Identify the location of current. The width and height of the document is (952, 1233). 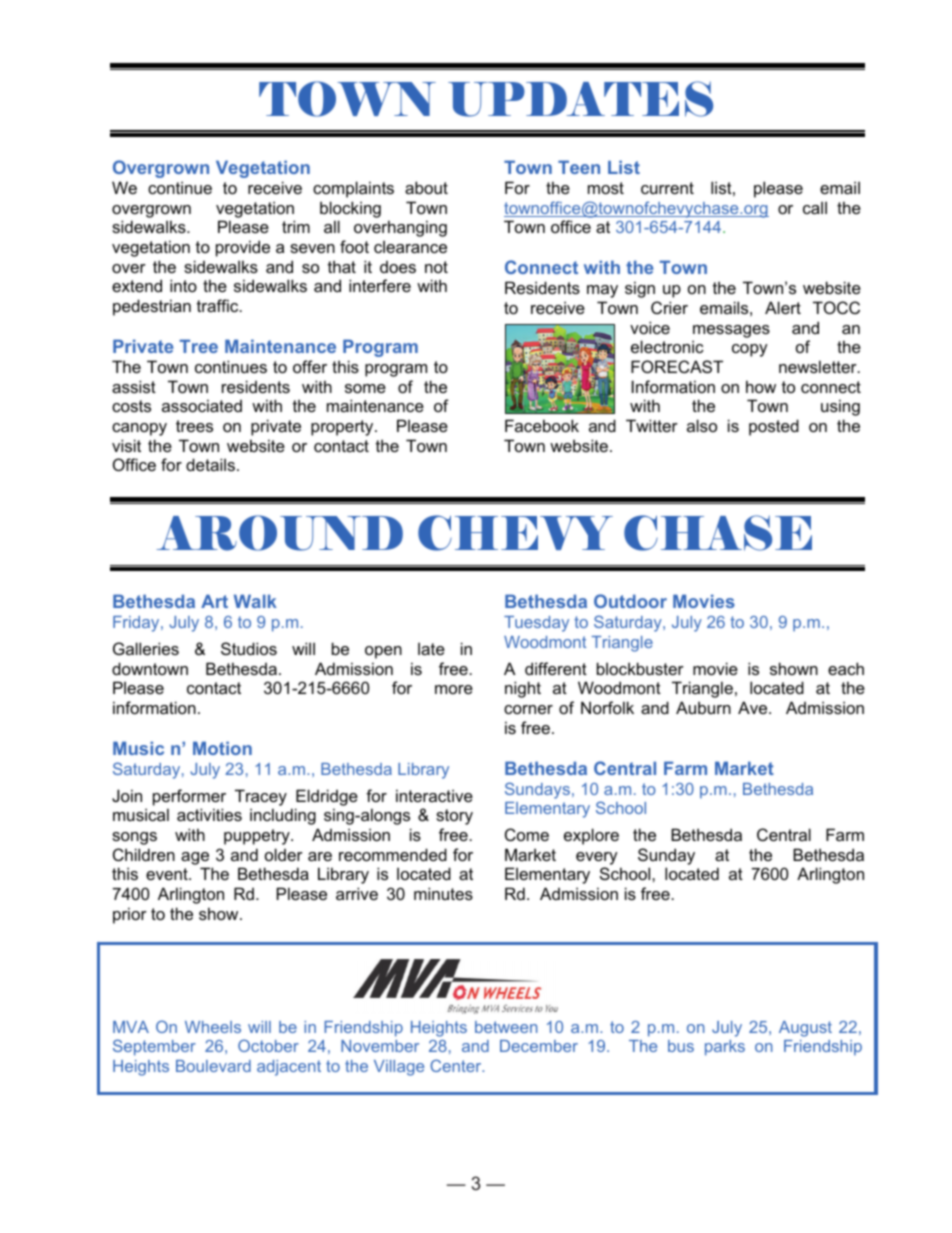
(667, 188).
